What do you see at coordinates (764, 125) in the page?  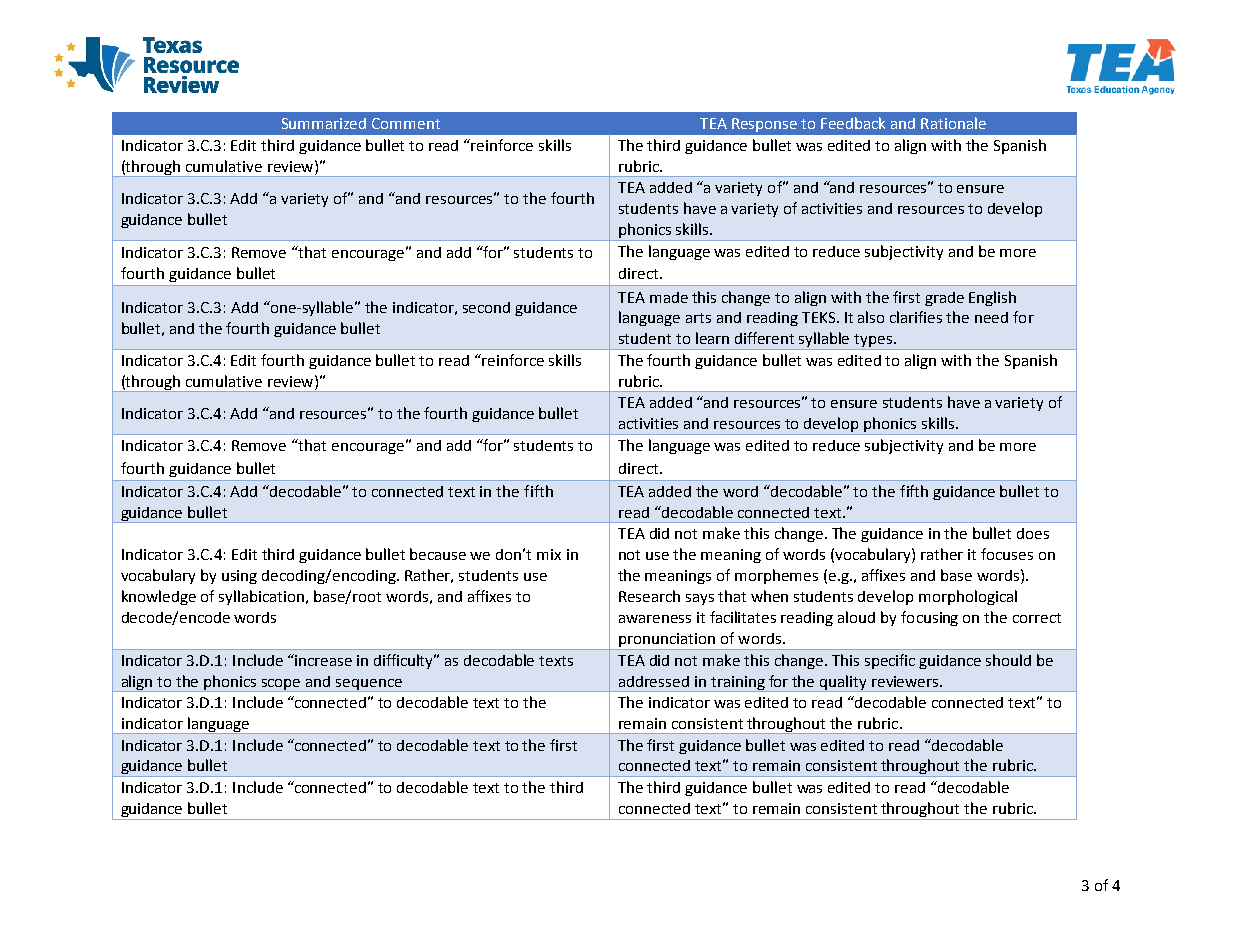 I see `Response` at bounding box center [764, 125].
